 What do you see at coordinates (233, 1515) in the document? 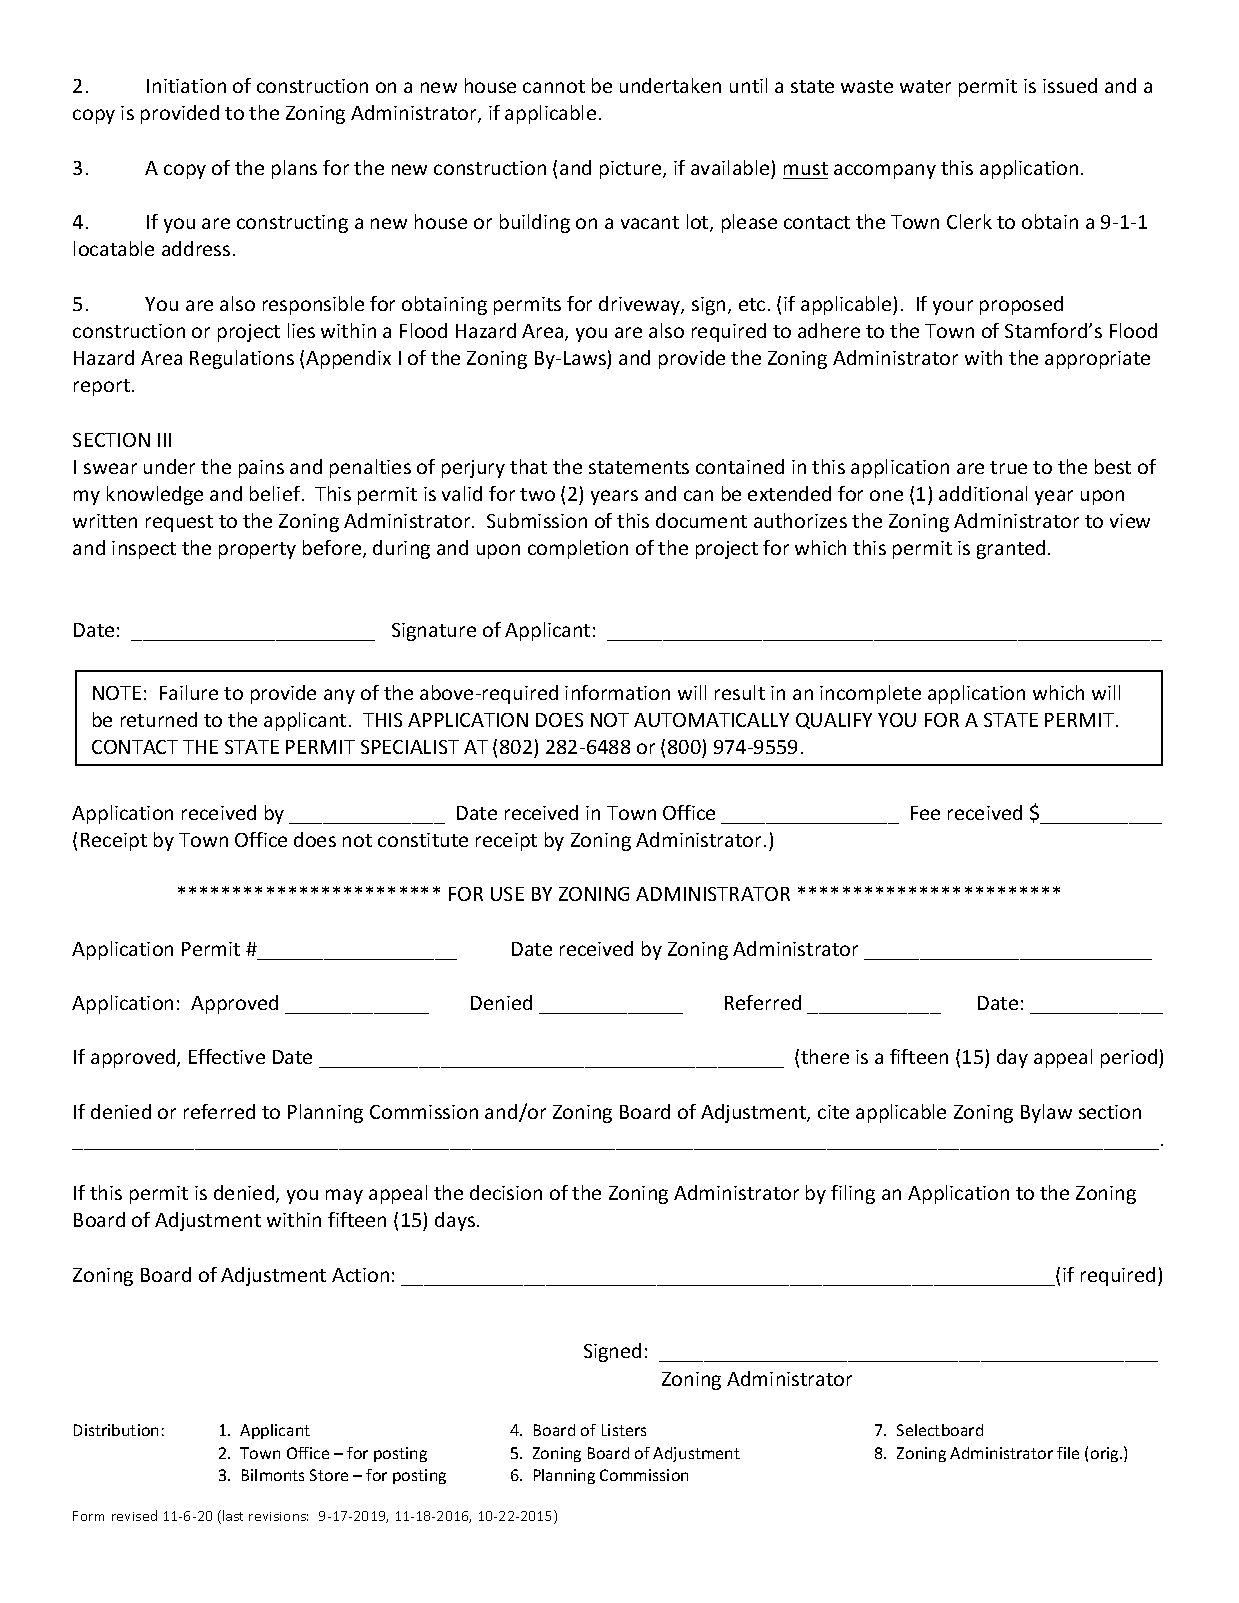
I see `last` at bounding box center [233, 1515].
